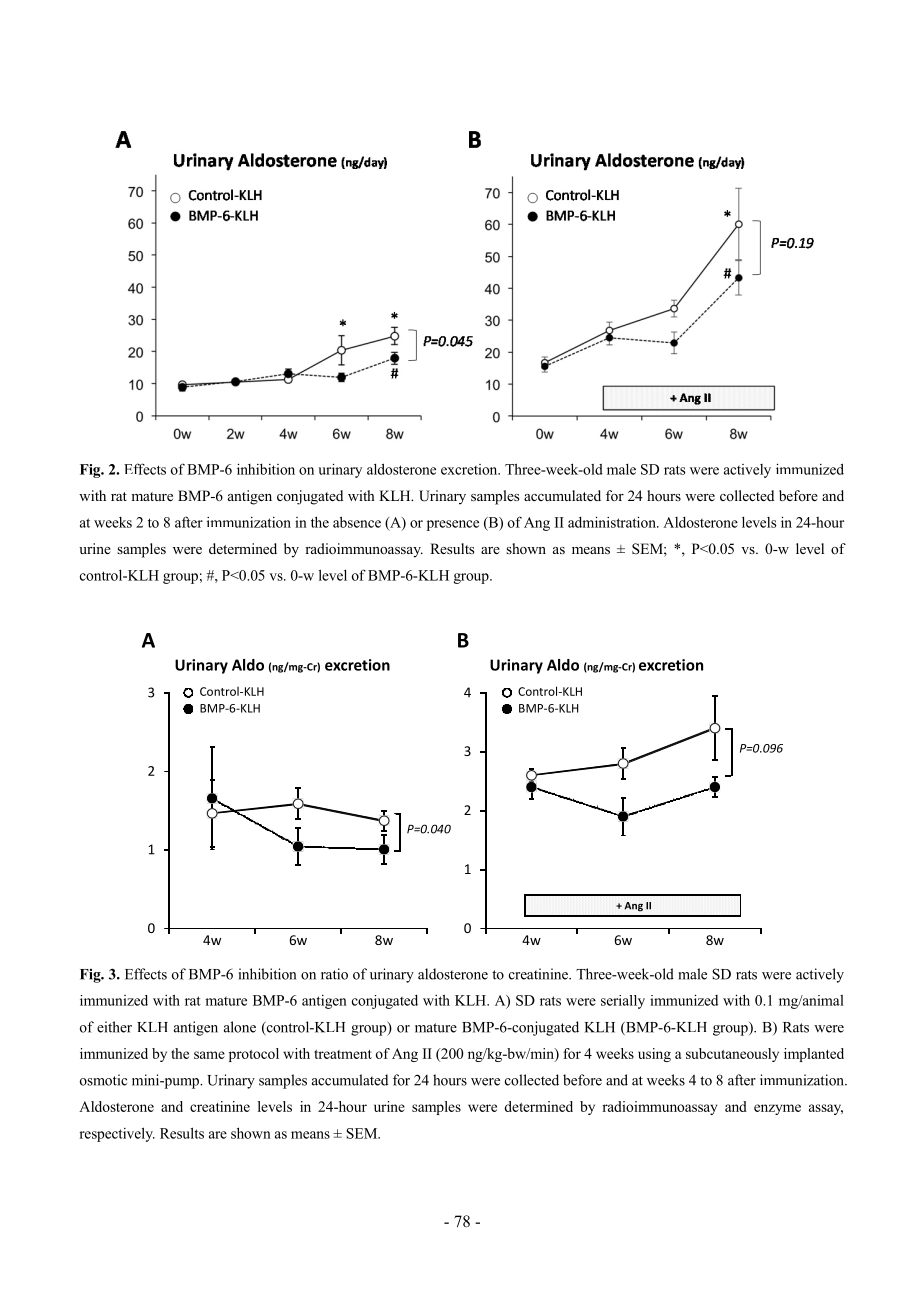 Image resolution: width=924 pixels, height=1308 pixels. Describe the element at coordinates (343, 1054) in the document. I see `treatment` at that location.
